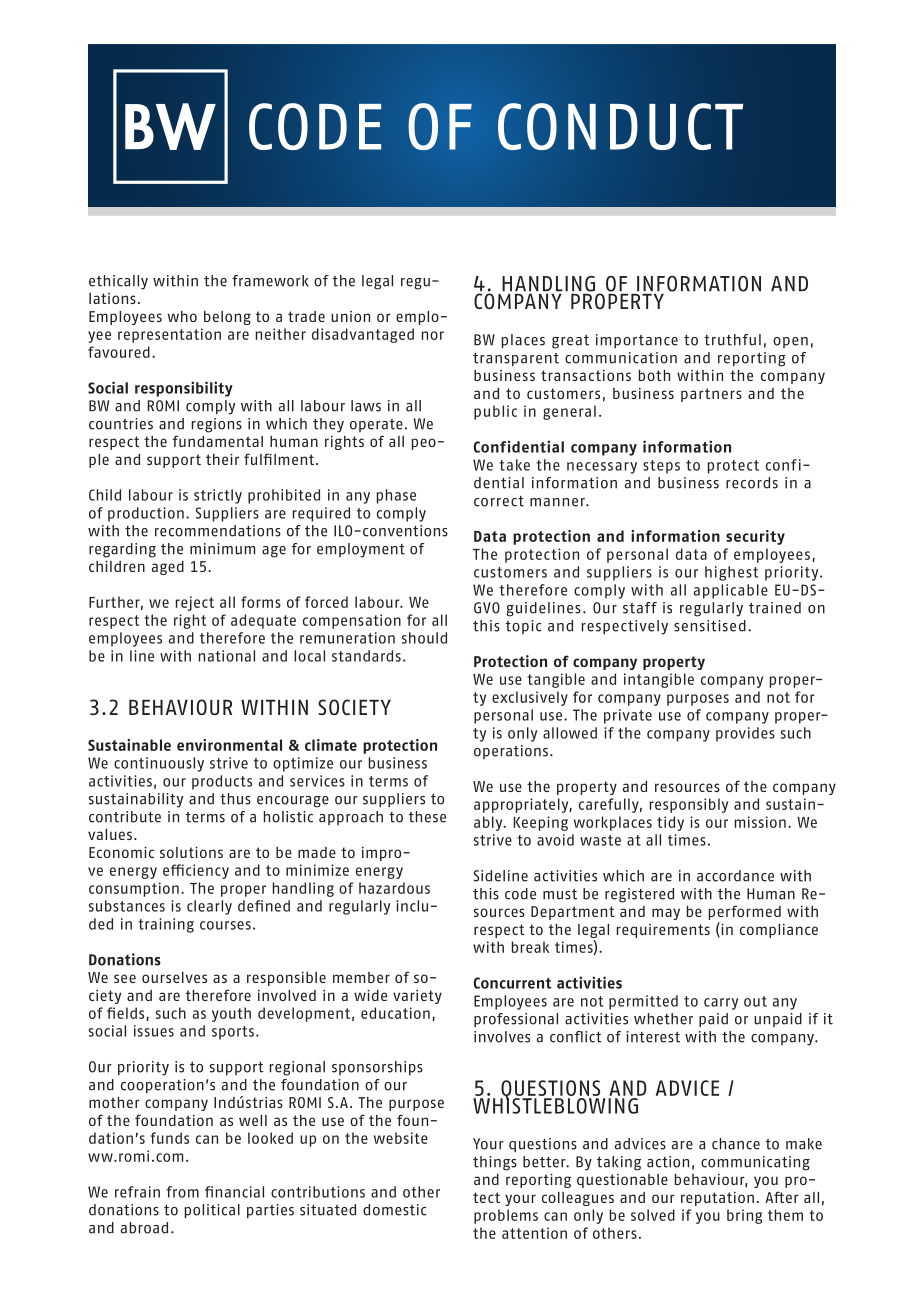 This screenshot has height=1308, width=924. Describe the element at coordinates (218, 496) in the screenshot. I see `strictly` at that location.
